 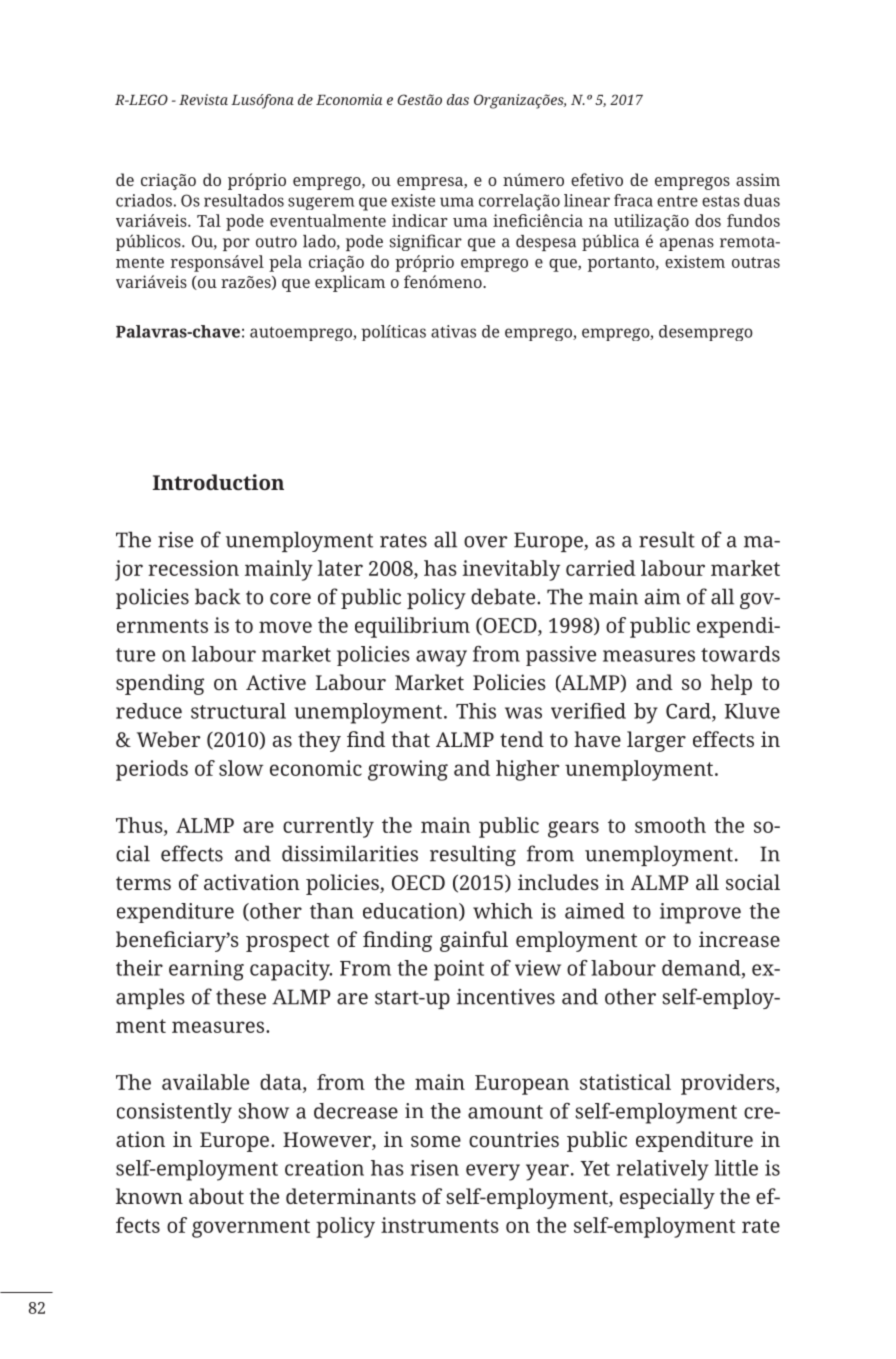 What do you see at coordinates (203, 99) in the screenshot?
I see `Revista` at bounding box center [203, 99].
